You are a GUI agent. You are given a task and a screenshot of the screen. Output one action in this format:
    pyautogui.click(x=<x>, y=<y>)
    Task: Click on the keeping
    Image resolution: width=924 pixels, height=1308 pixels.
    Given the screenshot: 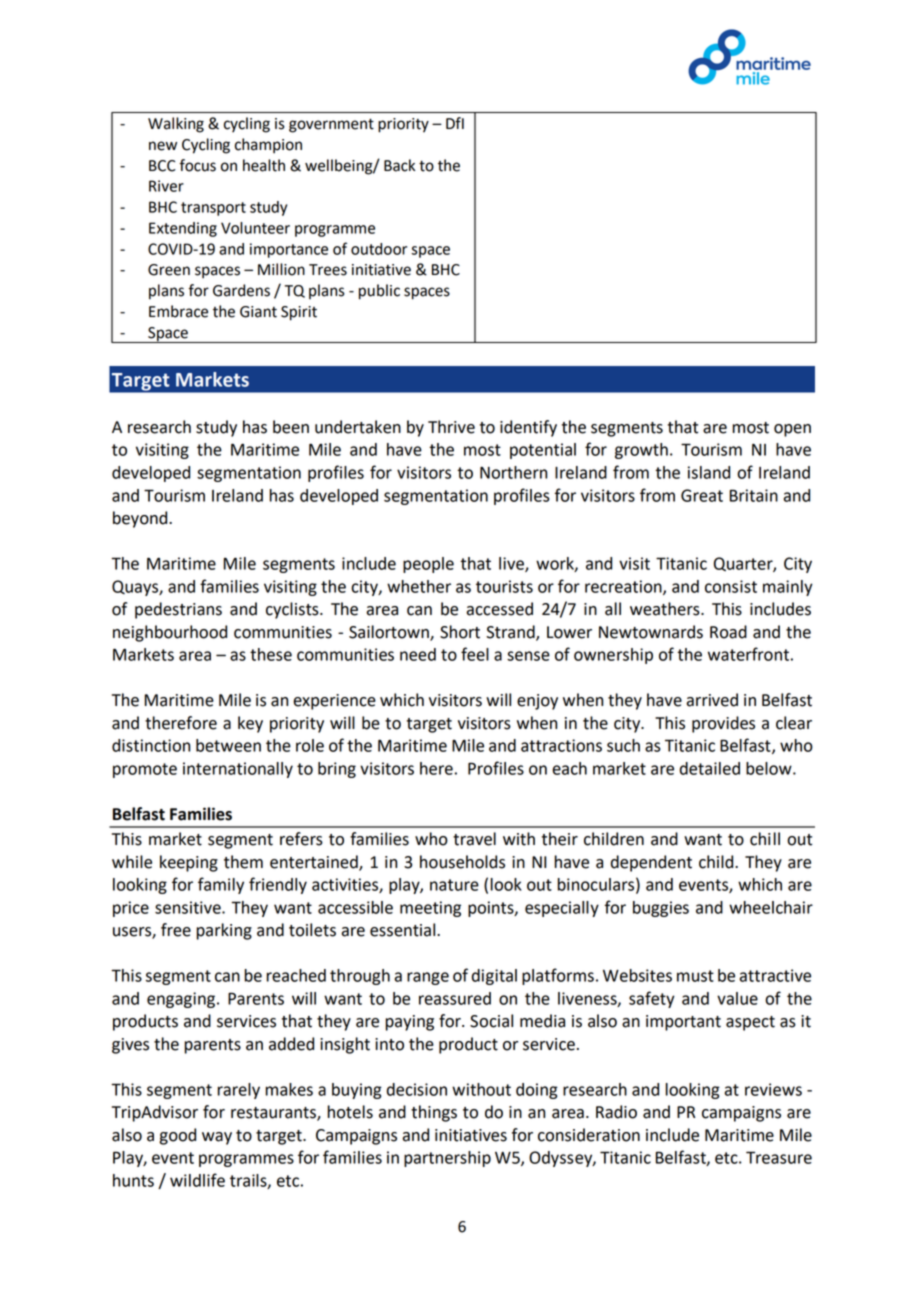 What is the action you would take?
    pyautogui.click(x=189, y=863)
